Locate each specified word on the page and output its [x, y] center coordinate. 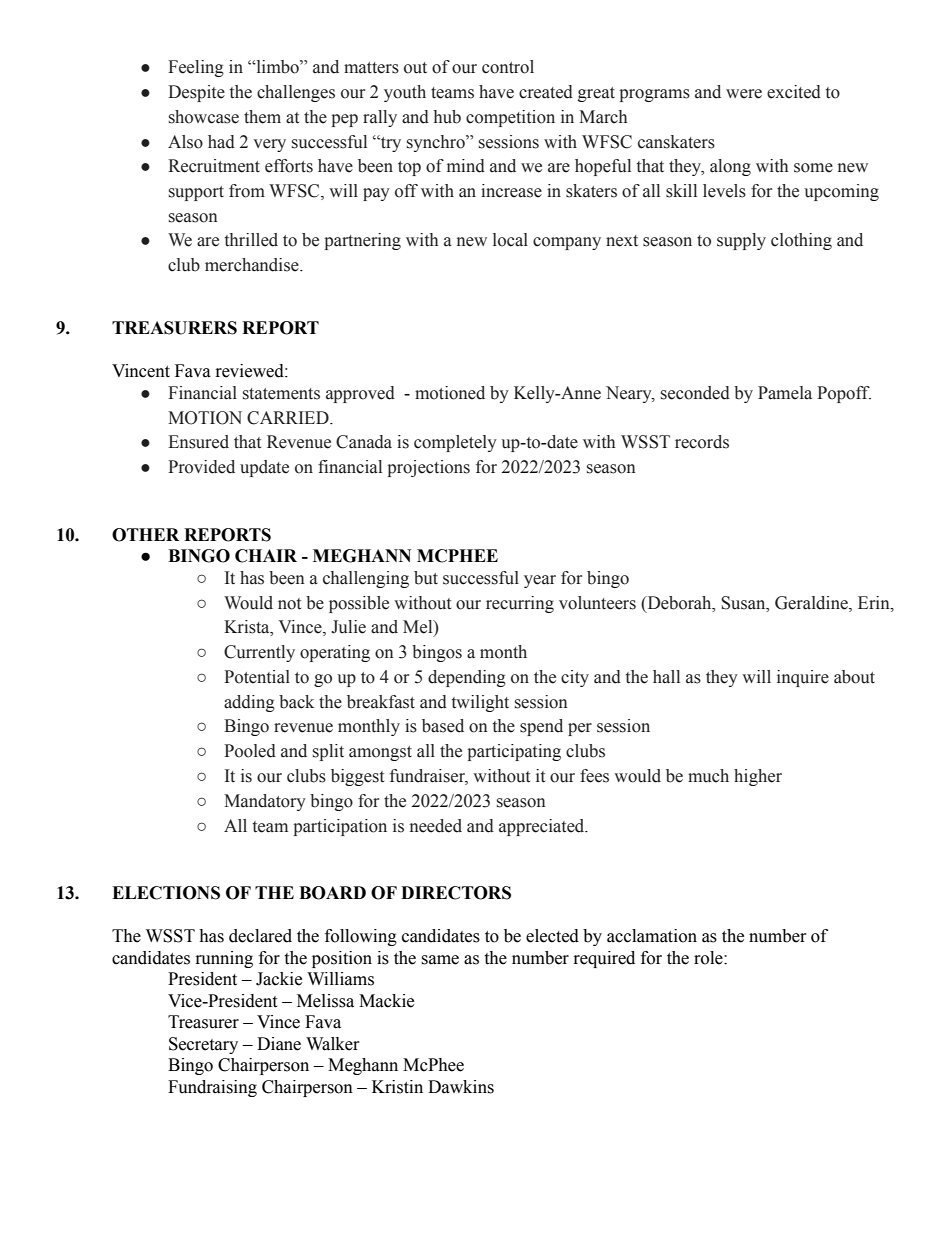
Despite [196, 93]
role [709, 958]
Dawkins [461, 1087]
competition [510, 118]
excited [794, 92]
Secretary [203, 1045]
